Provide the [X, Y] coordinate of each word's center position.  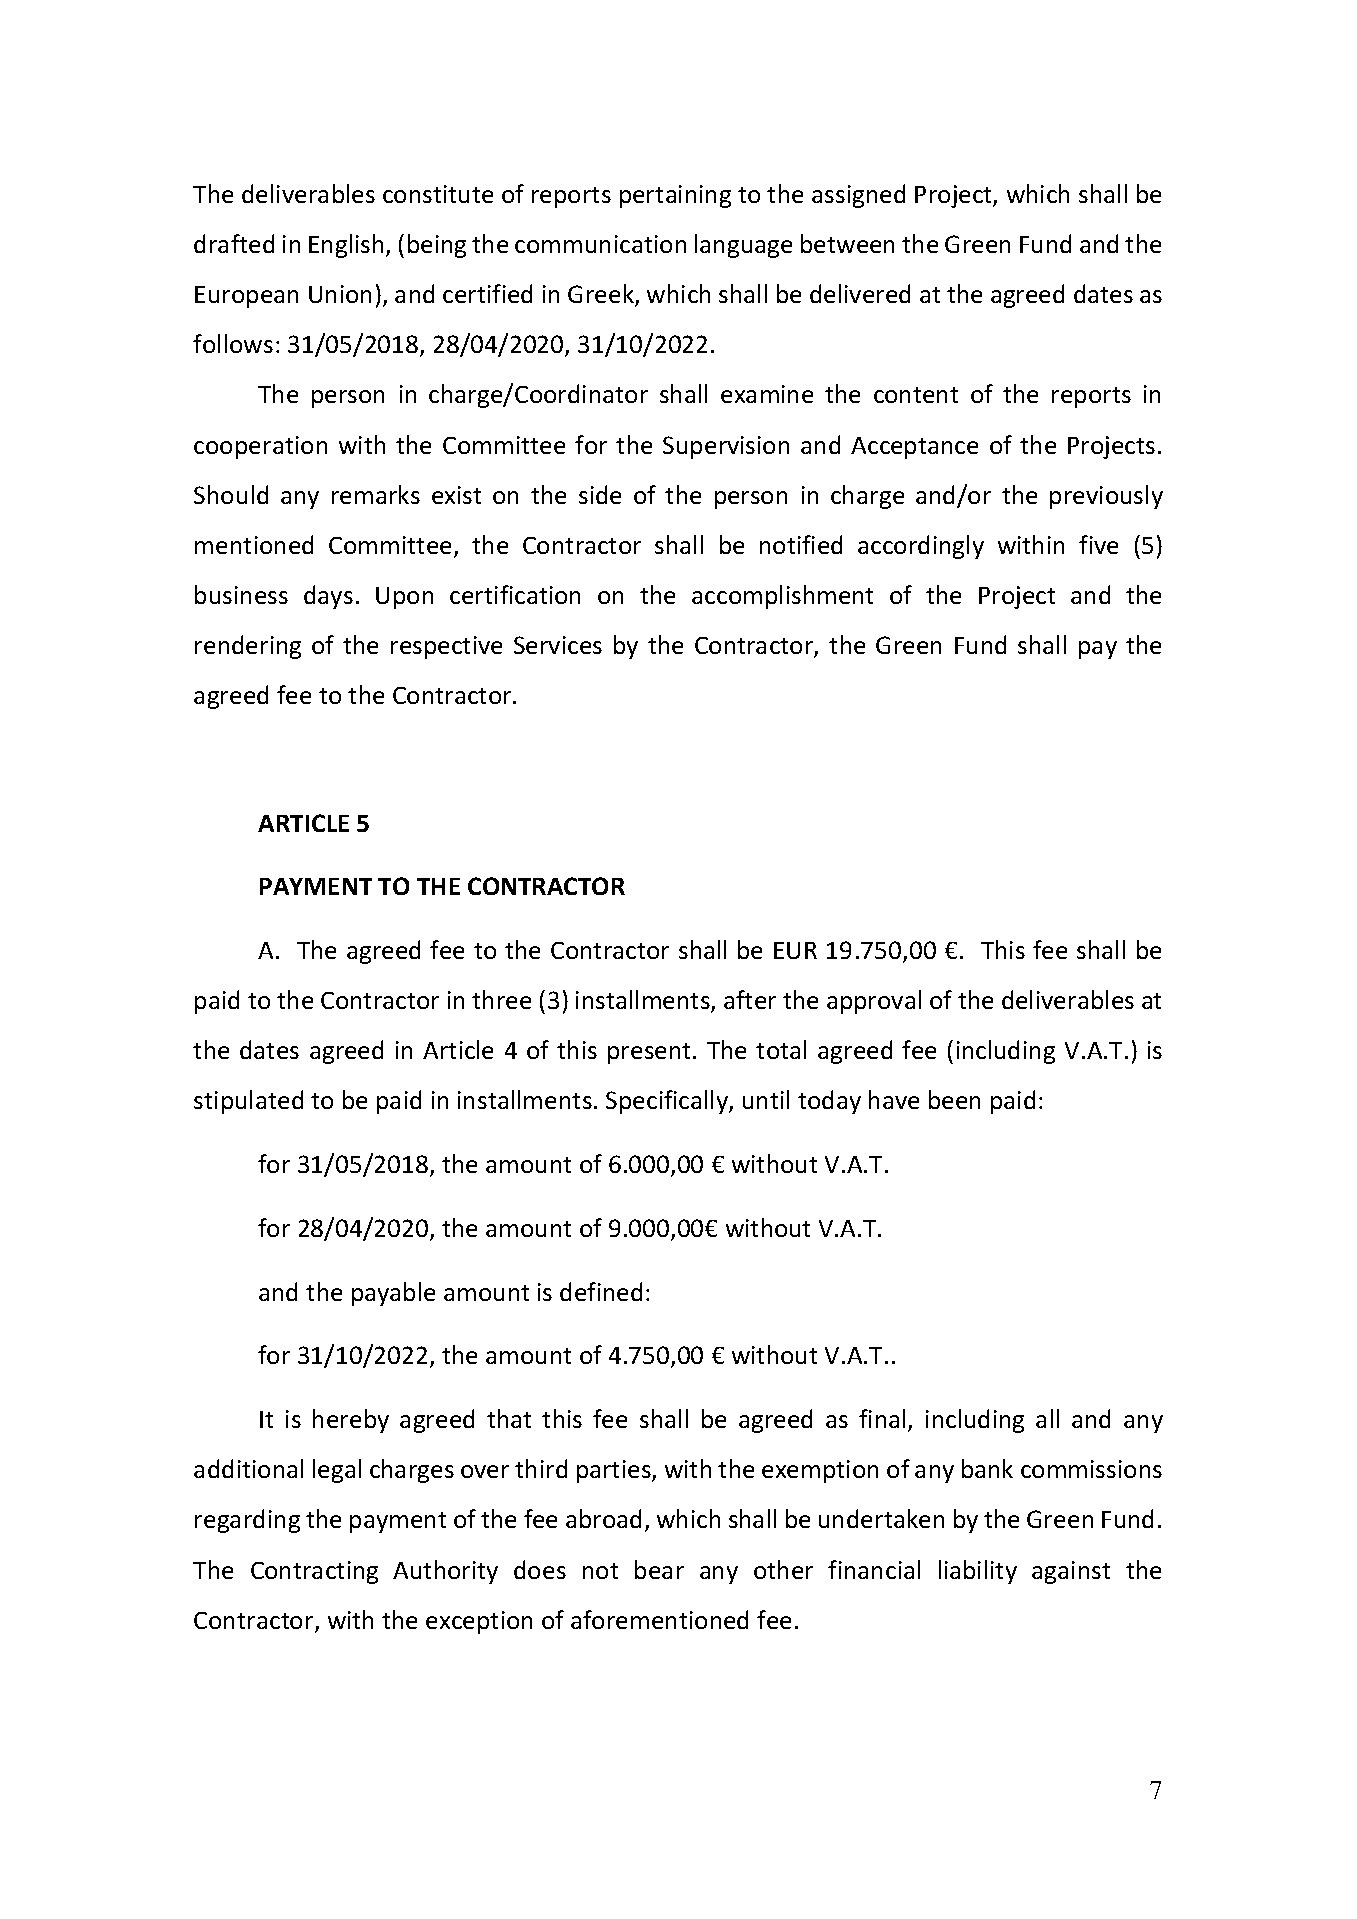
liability [978, 1572]
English [346, 246]
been [954, 1099]
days [328, 597]
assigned [858, 196]
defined [601, 1291]
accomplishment [782, 597]
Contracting [314, 1572]
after [750, 999]
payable [393, 1294]
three [501, 999]
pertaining [675, 196]
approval [874, 1002]
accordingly [921, 547]
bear [659, 1569]
